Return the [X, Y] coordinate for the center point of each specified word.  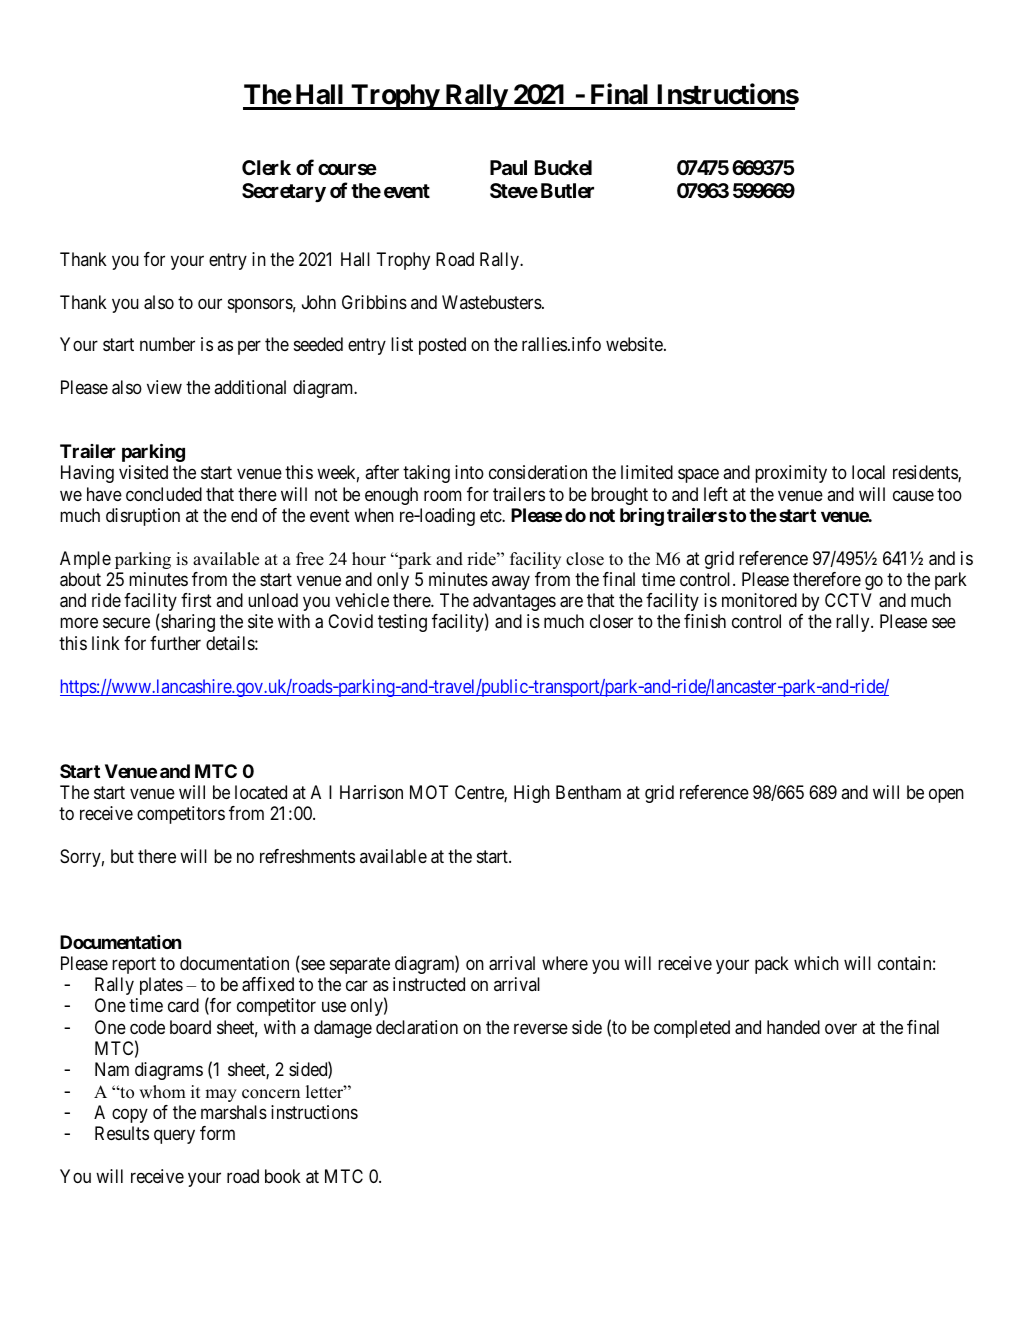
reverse [541, 1028]
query [174, 1137]
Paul [508, 167]
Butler [567, 190]
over [841, 1028]
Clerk [266, 167]
